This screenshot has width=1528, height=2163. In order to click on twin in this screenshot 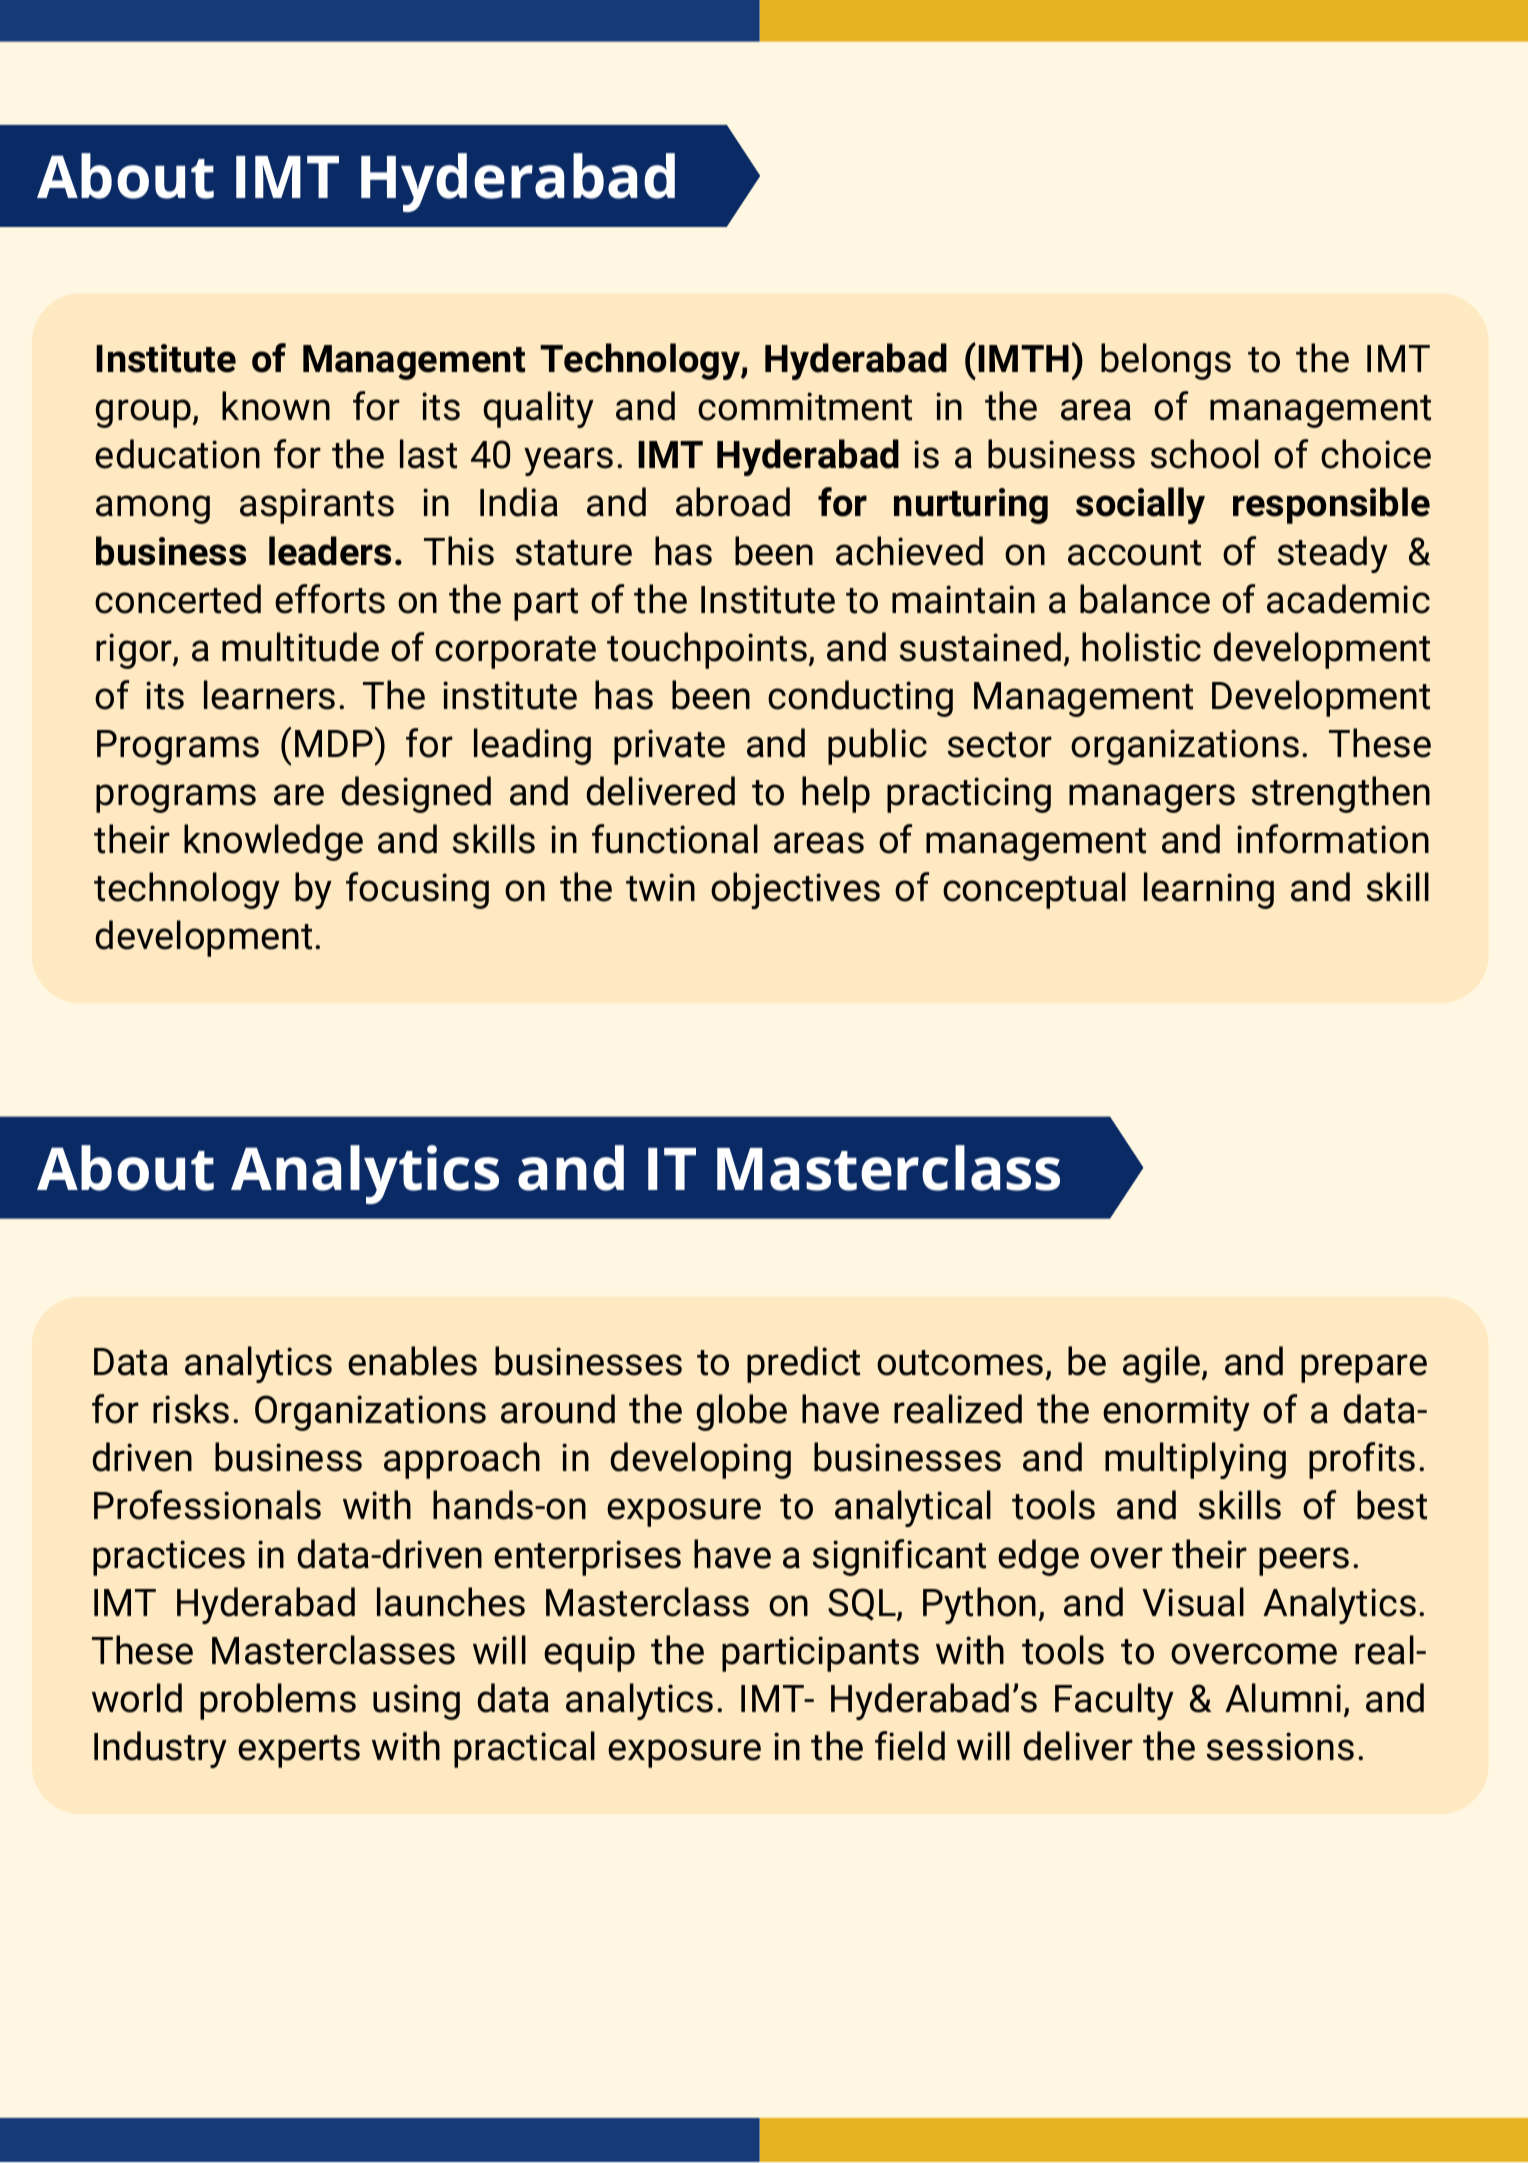, I will do `click(660, 887)`.
